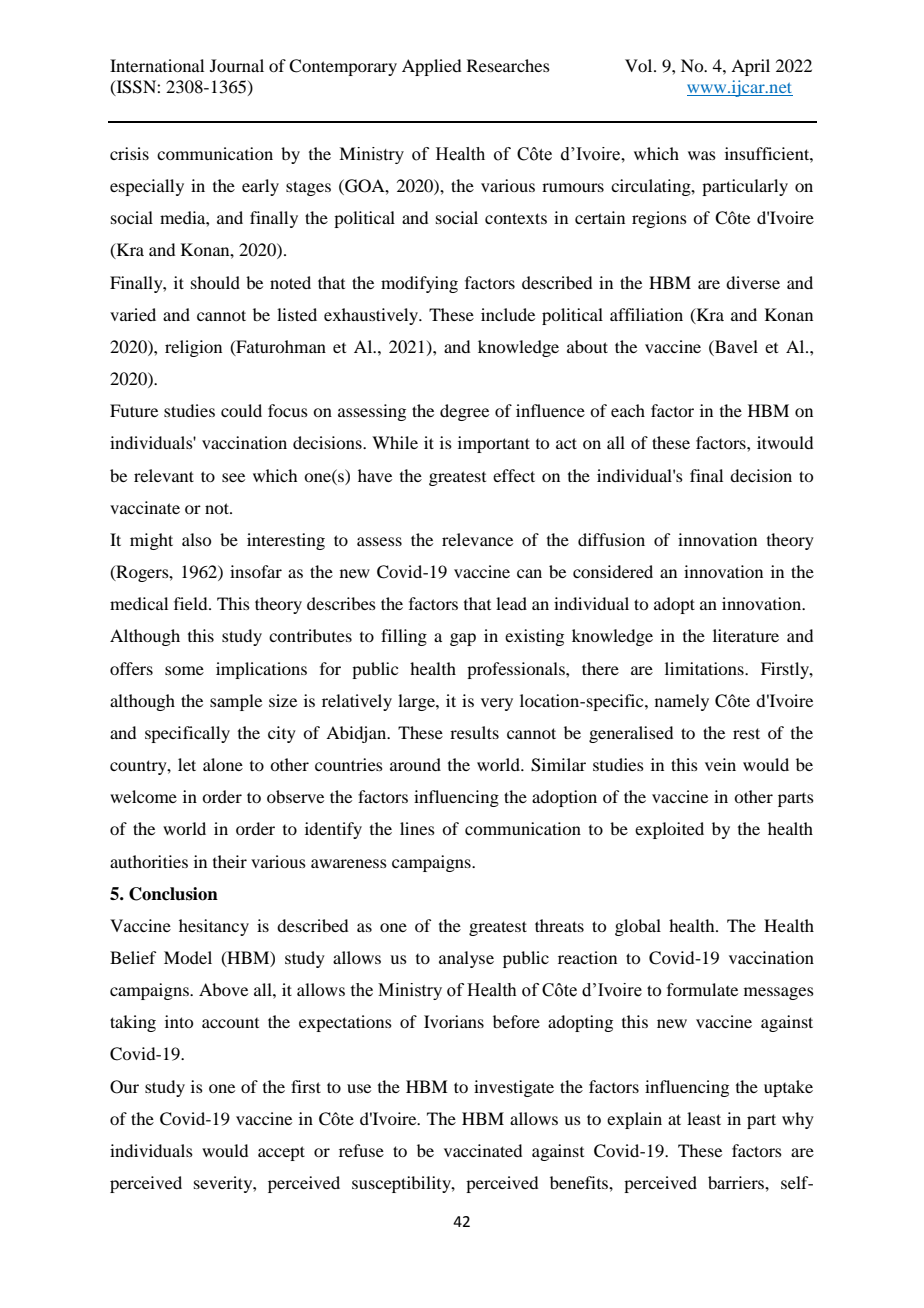 The height and width of the screenshot is (1308, 924). Describe the element at coordinates (192, 603) in the screenshot. I see `field` at that location.
